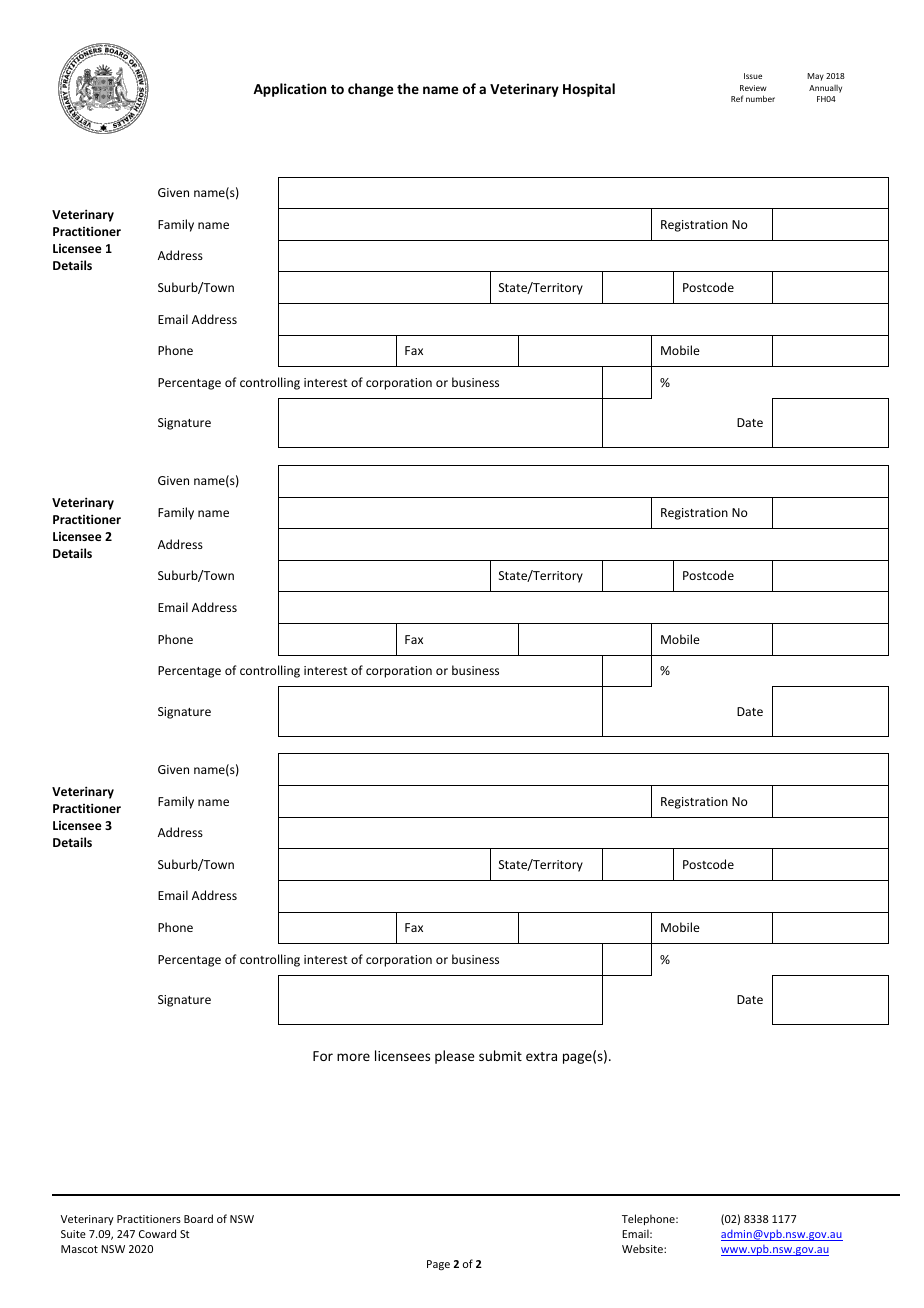 The image size is (924, 1308). I want to click on Application, so click(289, 90).
